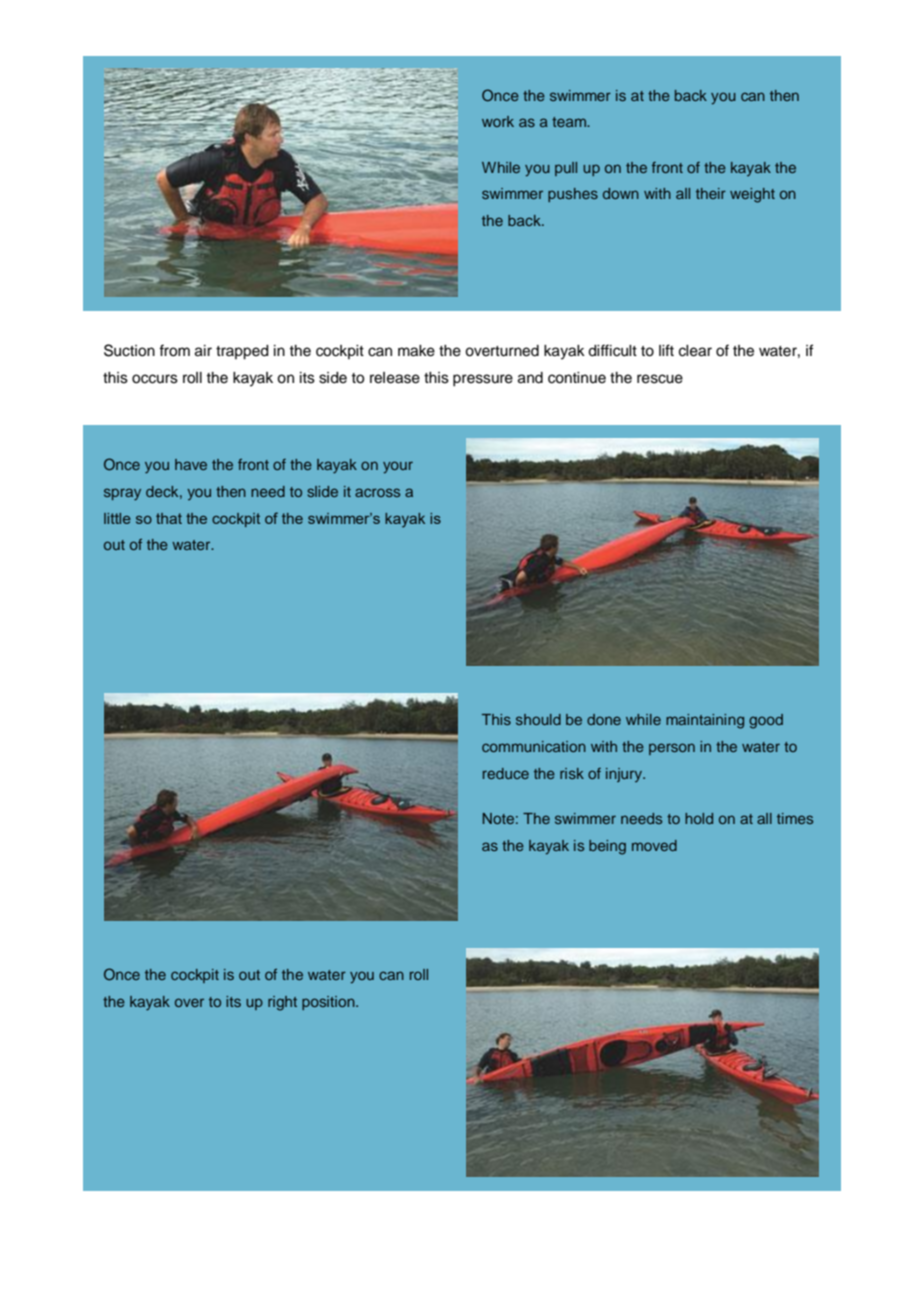  I want to click on across, so click(377, 492).
